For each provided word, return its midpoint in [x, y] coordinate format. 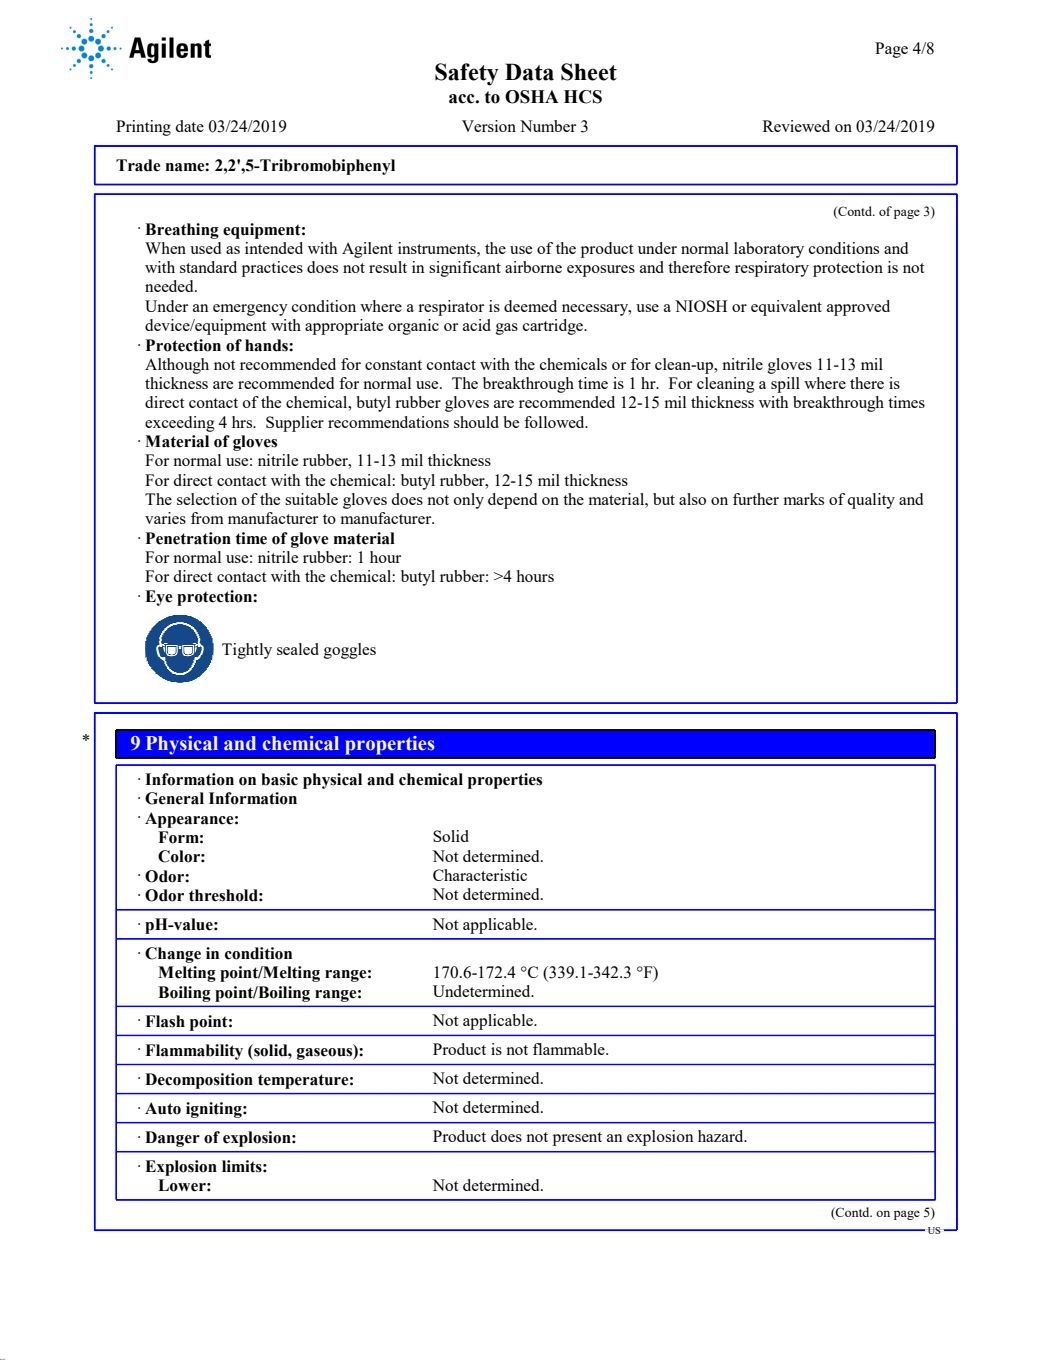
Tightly [247, 651]
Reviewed [796, 126]
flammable [570, 1049]
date [189, 126]
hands [267, 345]
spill [785, 385]
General [174, 798]
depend [512, 501]
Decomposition [199, 1081]
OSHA [532, 97]
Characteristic [480, 875]
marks [803, 499]
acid [477, 325]
